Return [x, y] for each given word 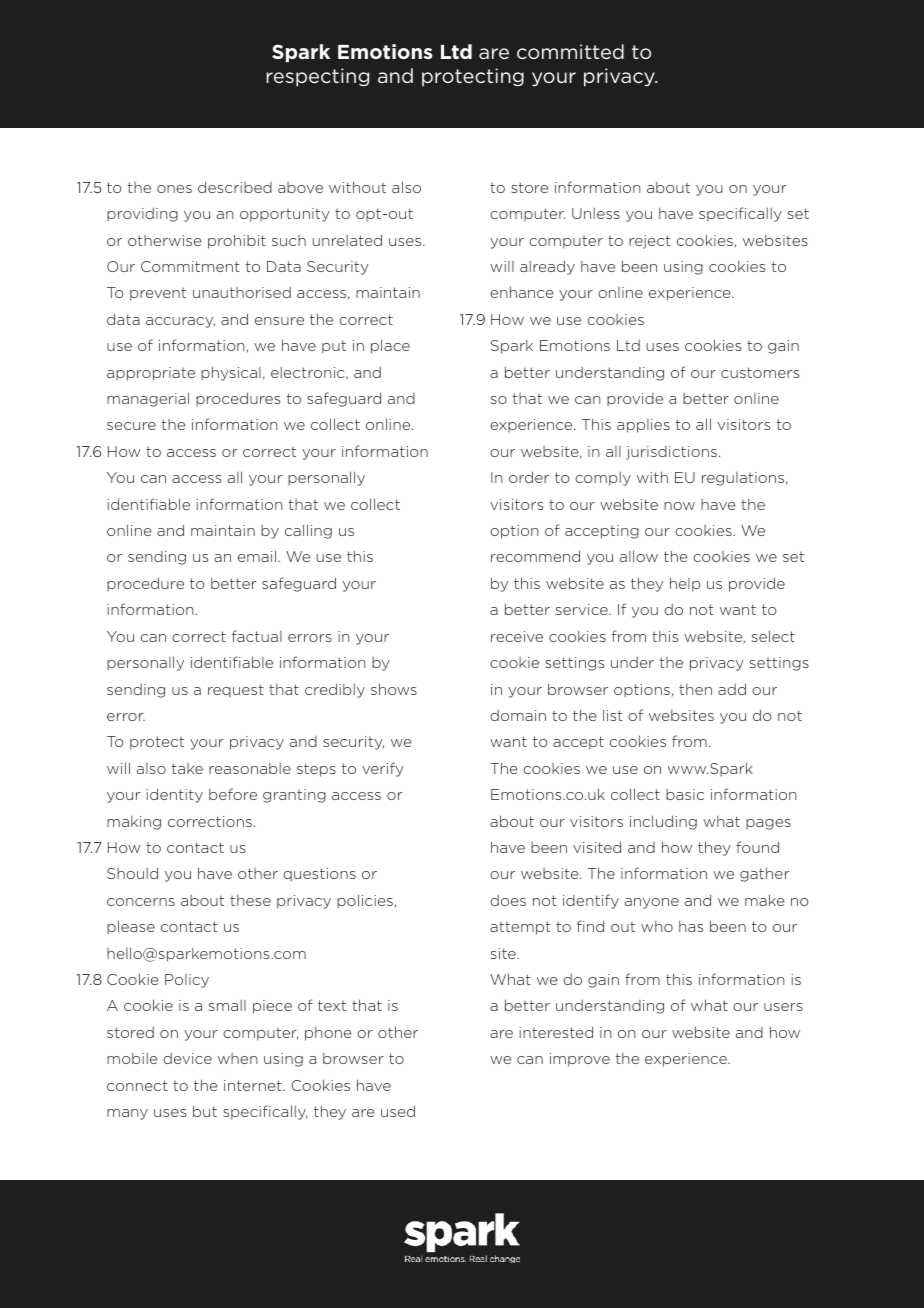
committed [570, 51]
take [187, 768]
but [205, 1111]
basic [685, 794]
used [398, 1111]
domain [518, 715]
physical [231, 373]
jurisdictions [671, 453]
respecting [317, 77]
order [529, 477]
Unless [596, 213]
